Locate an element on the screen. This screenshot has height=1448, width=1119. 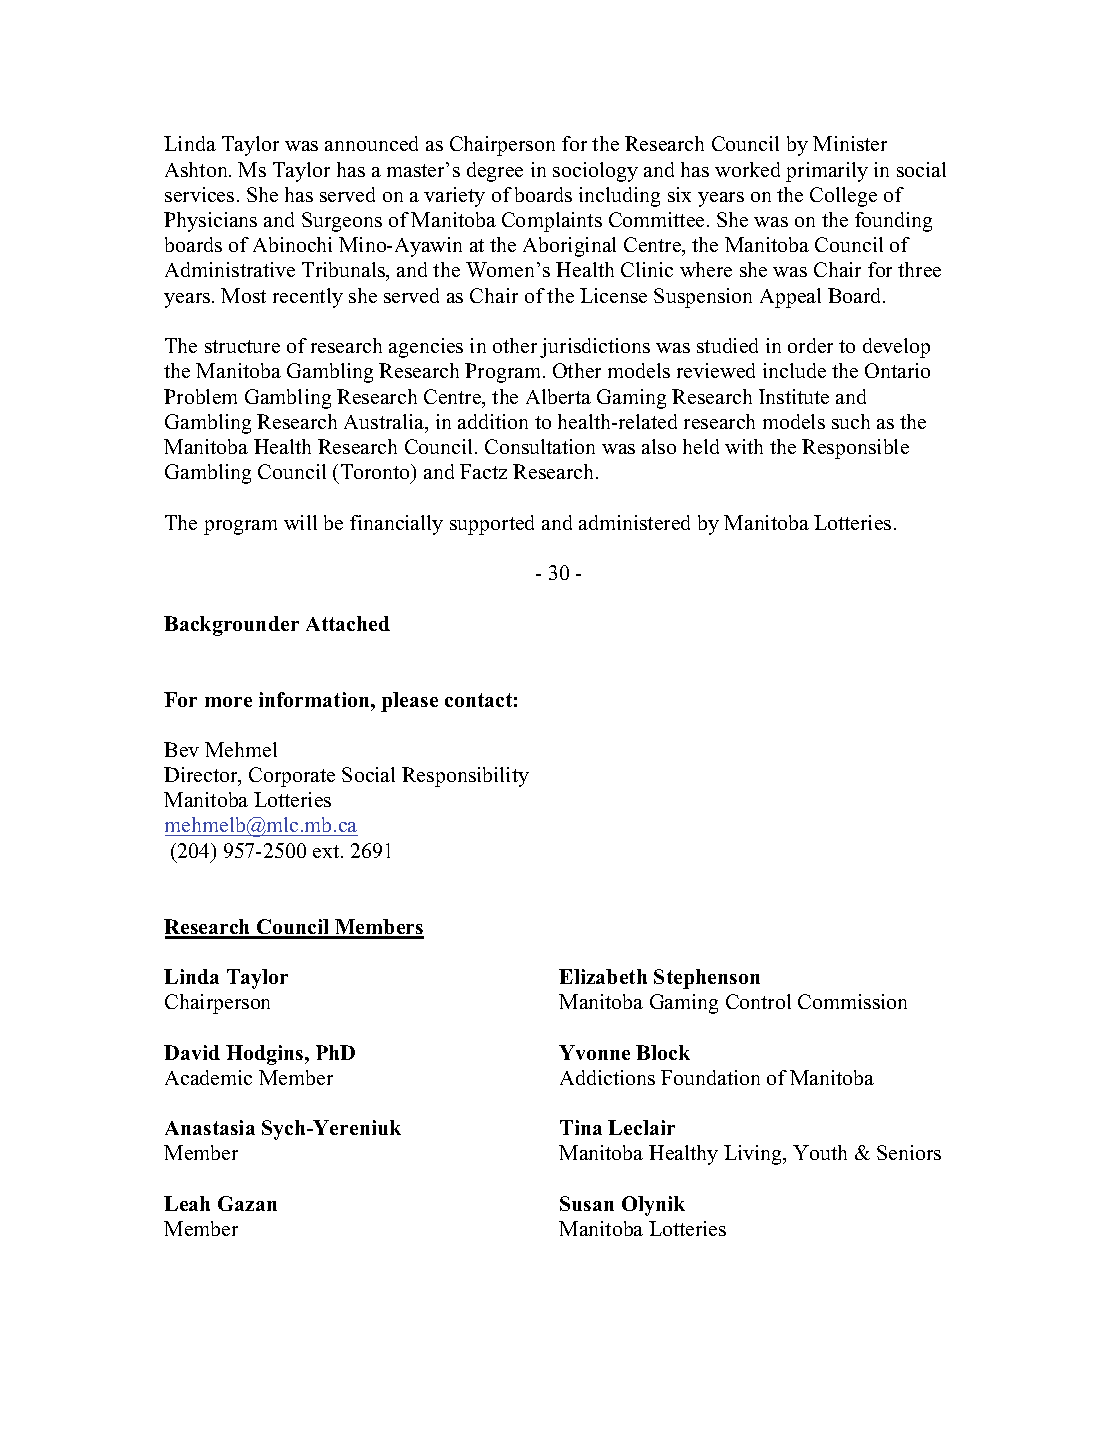
Gazan is located at coordinates (247, 1203).
